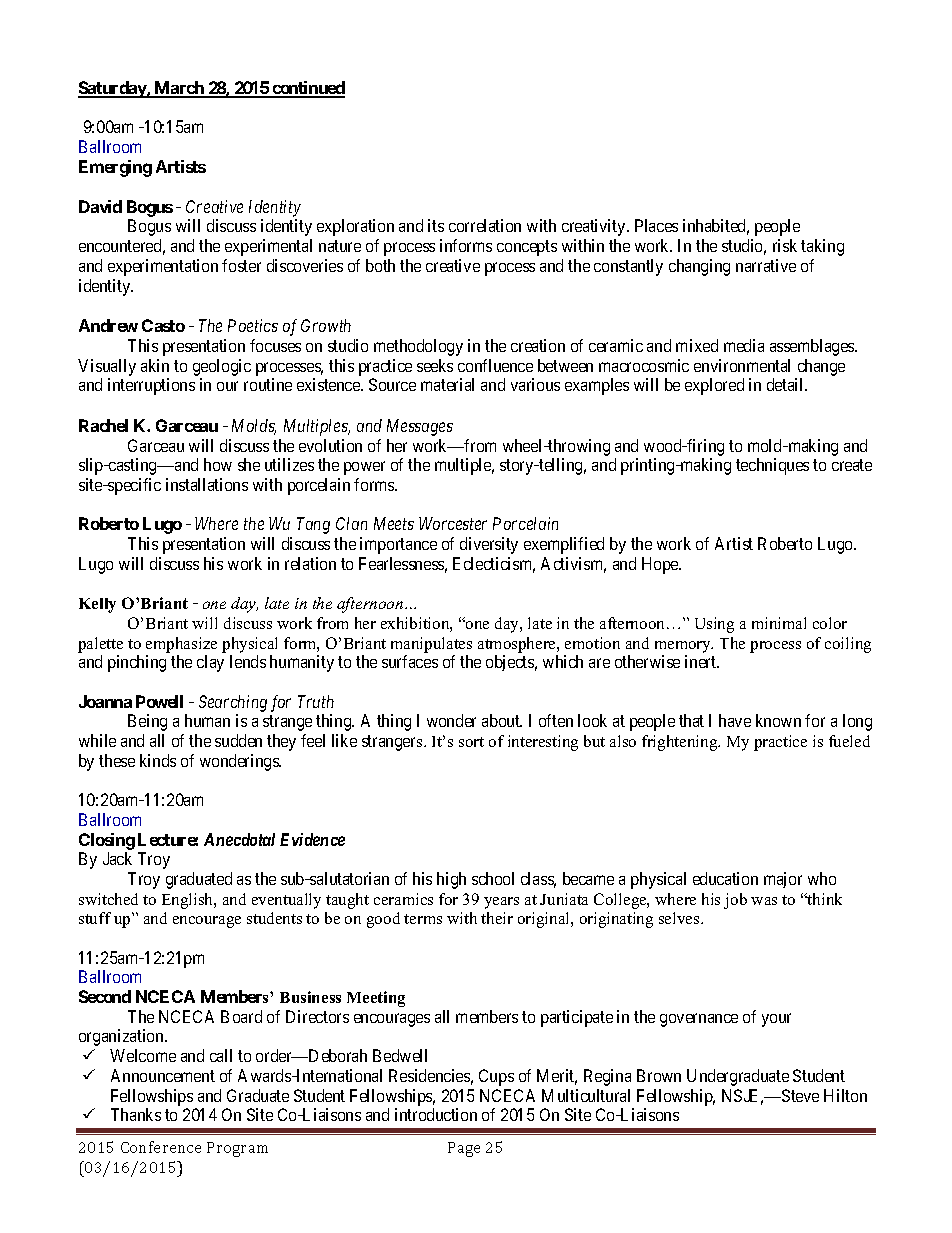  What do you see at coordinates (783, 880) in the screenshot?
I see `major` at bounding box center [783, 880].
